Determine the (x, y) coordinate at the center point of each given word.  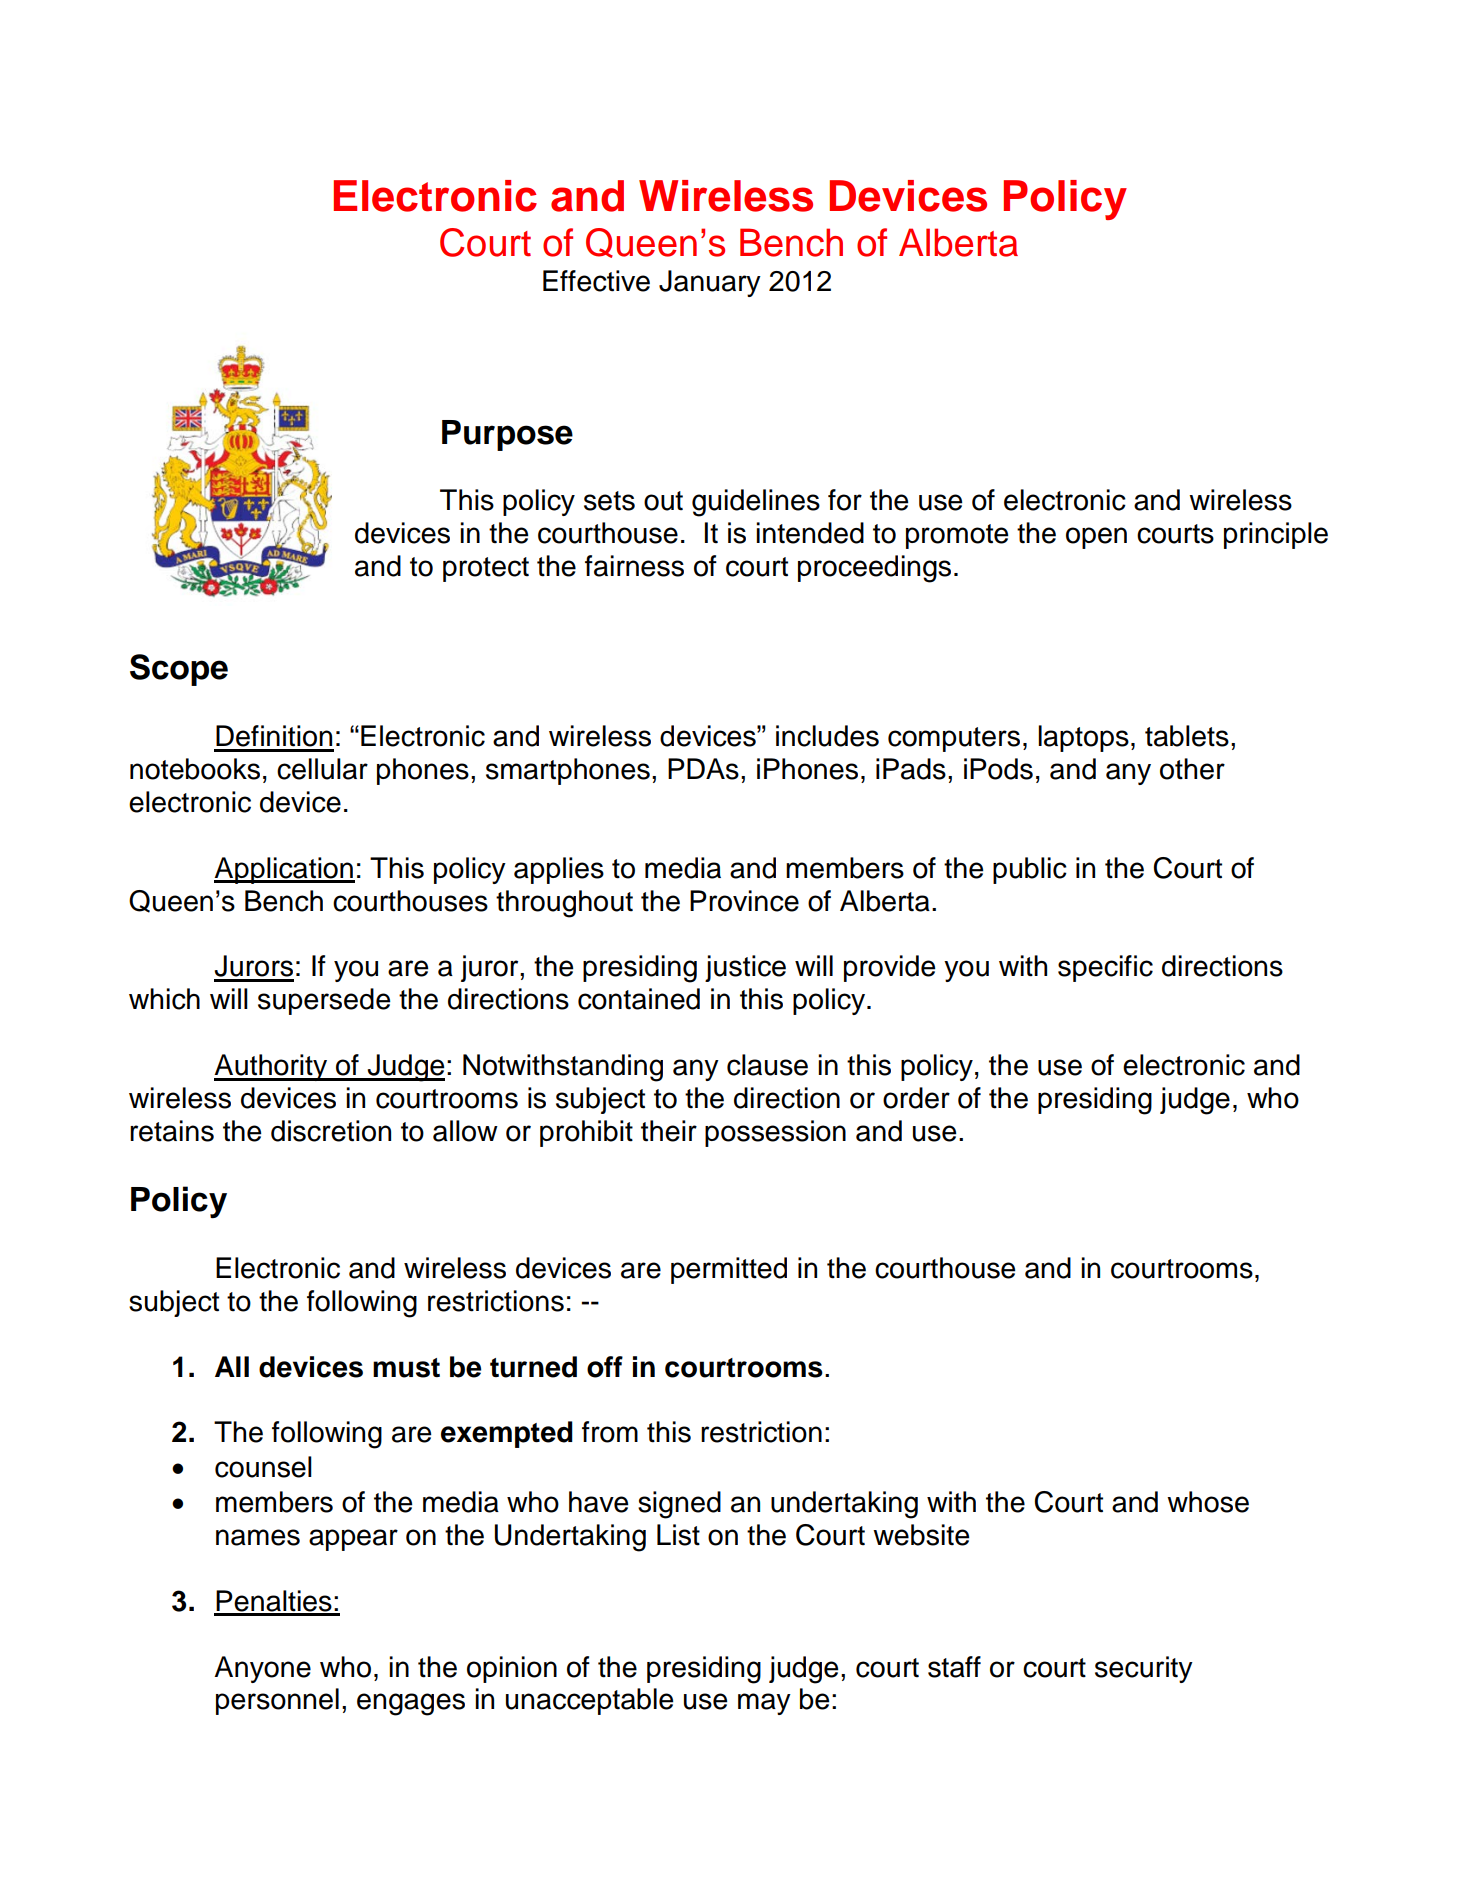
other (1192, 769)
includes (827, 736)
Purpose (507, 435)
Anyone (262, 1669)
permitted (729, 1270)
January (710, 283)
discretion (331, 1131)
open (1096, 538)
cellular (322, 769)
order (916, 1098)
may (764, 1704)
